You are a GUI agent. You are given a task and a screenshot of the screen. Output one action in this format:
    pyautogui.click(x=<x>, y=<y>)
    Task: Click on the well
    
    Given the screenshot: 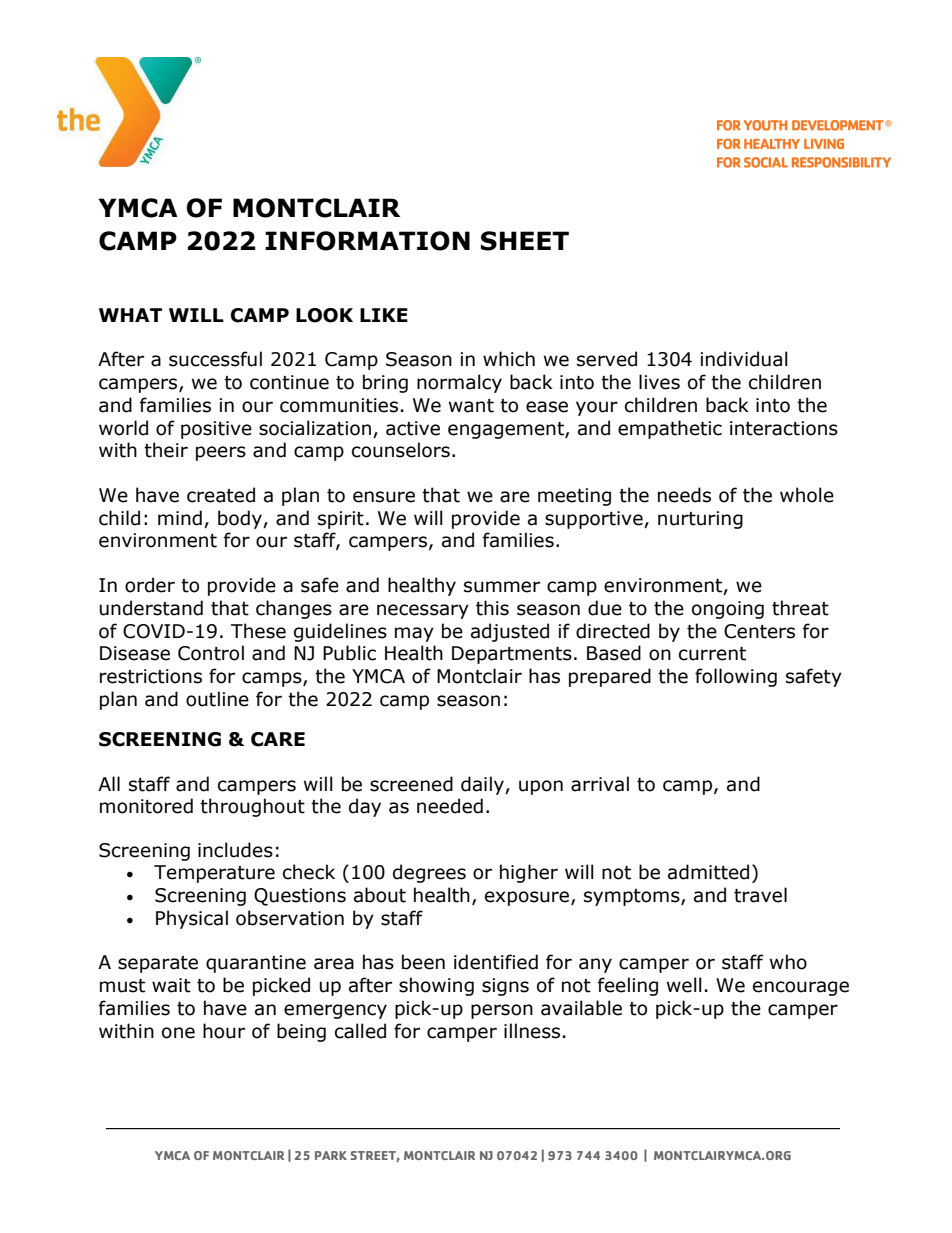 What is the action you would take?
    pyautogui.click(x=684, y=985)
